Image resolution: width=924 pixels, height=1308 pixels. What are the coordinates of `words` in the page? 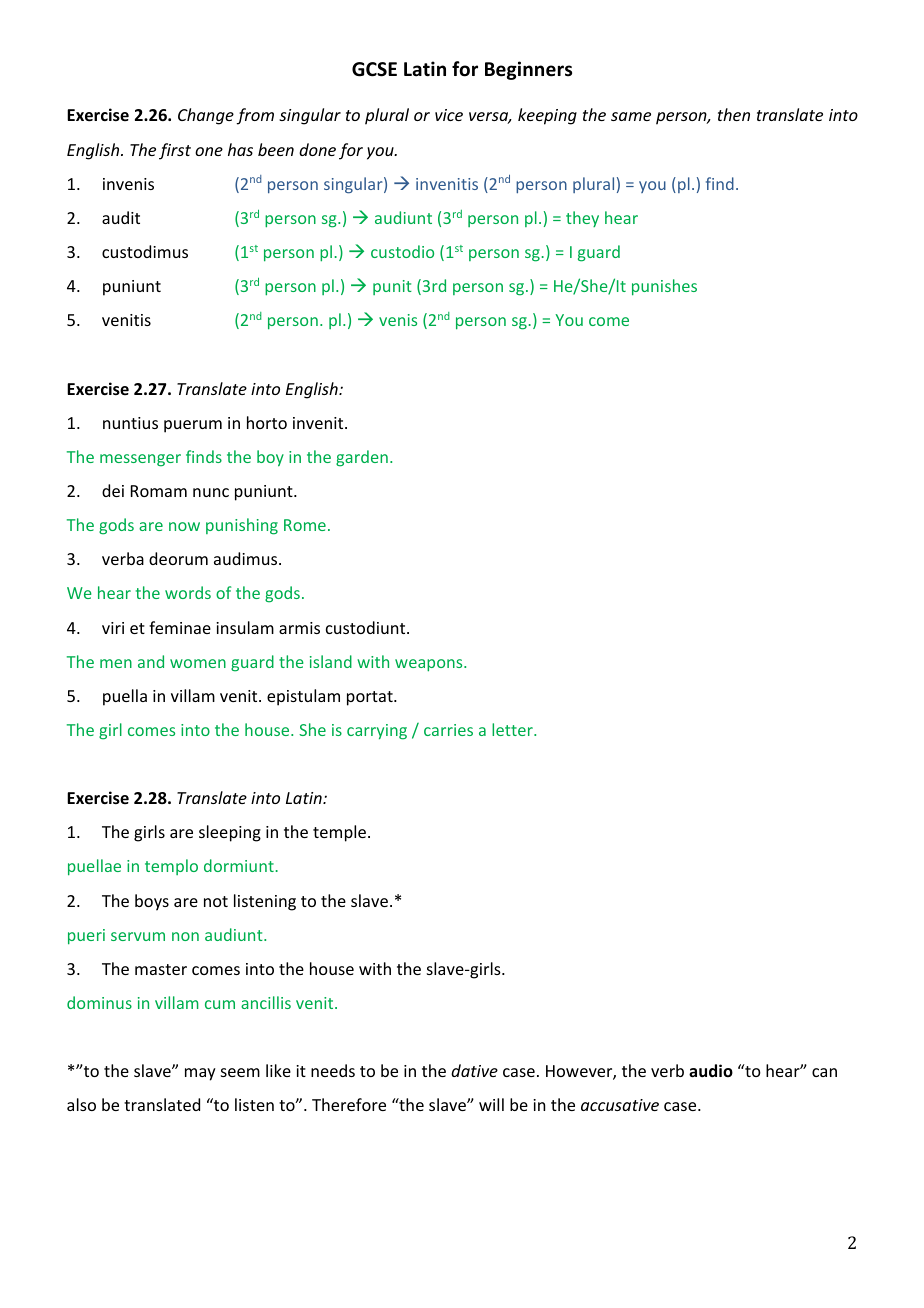 It's located at (188, 592).
